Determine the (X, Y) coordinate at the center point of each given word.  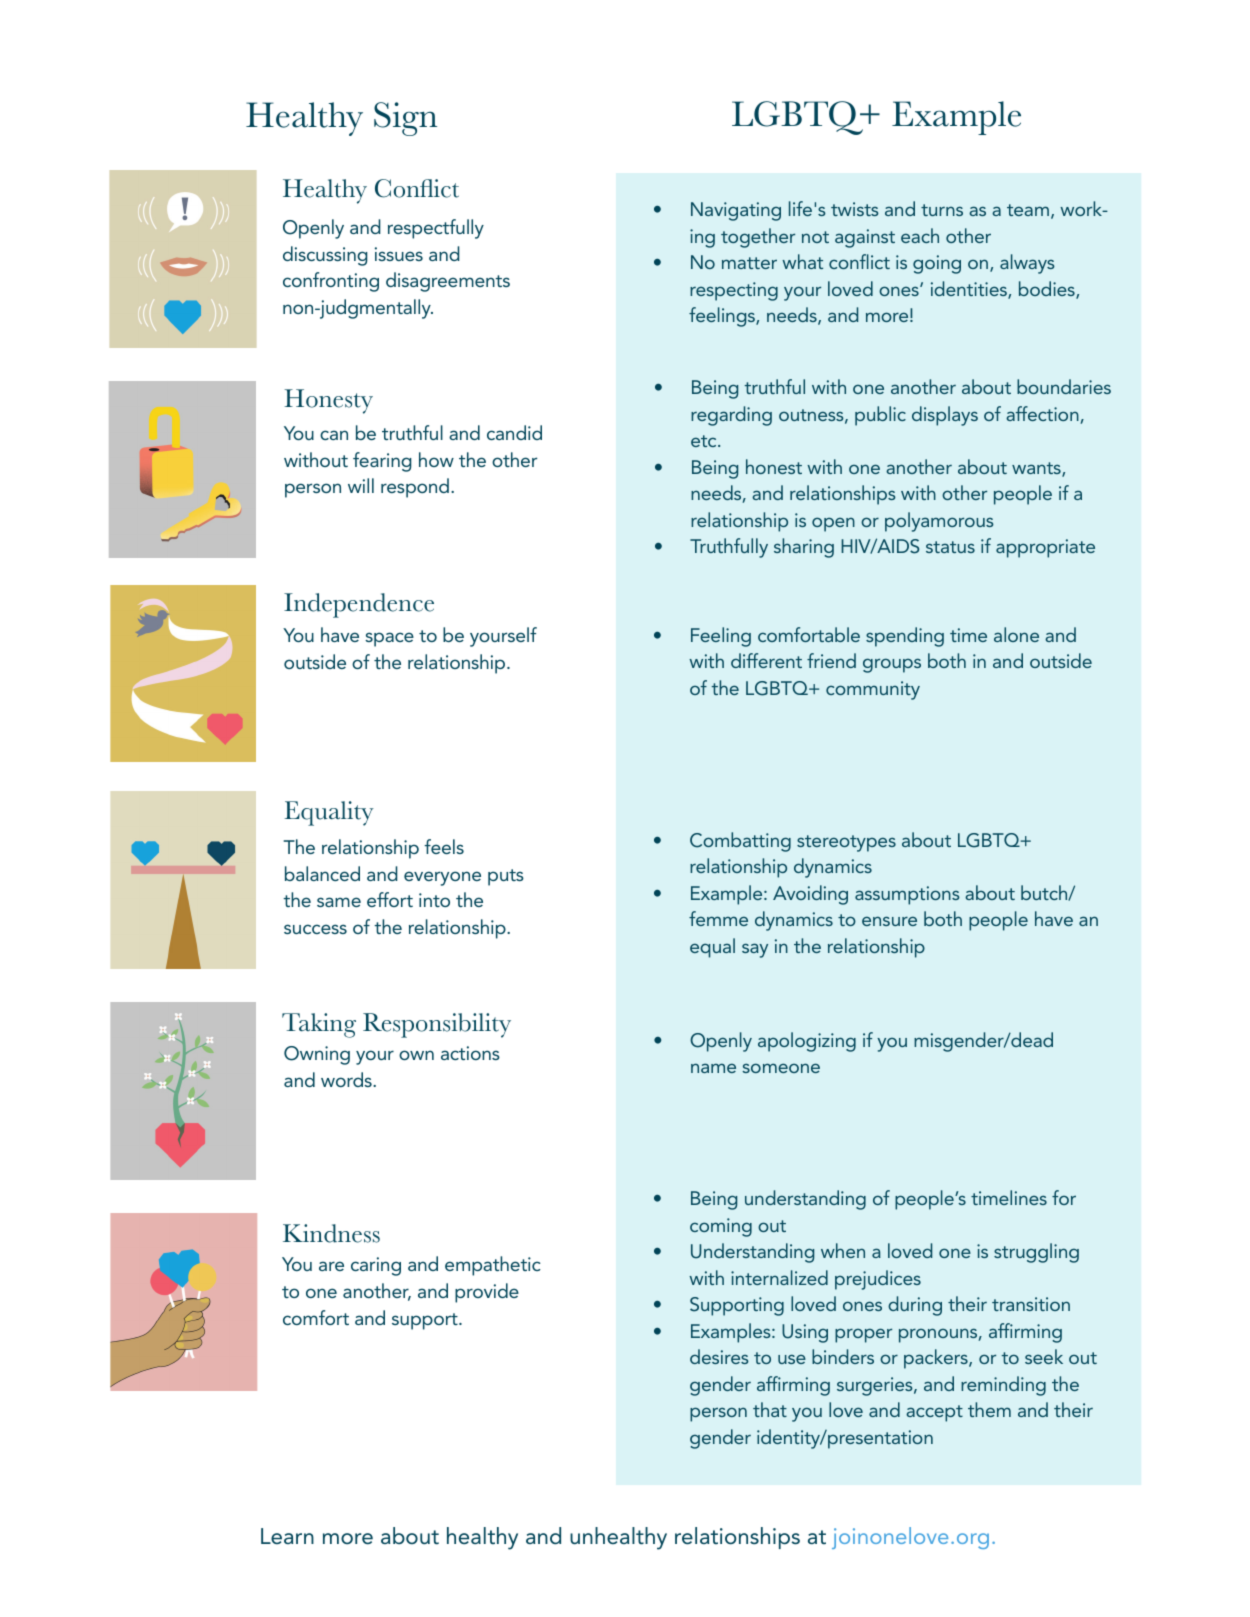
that (770, 1409)
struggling (1036, 1253)
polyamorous (939, 522)
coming (721, 1227)
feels (444, 846)
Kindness (331, 1233)
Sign (405, 119)
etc (705, 441)
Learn (287, 1536)
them (989, 1409)
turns (942, 210)
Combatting (740, 842)
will (361, 485)
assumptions (907, 895)
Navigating (736, 211)
